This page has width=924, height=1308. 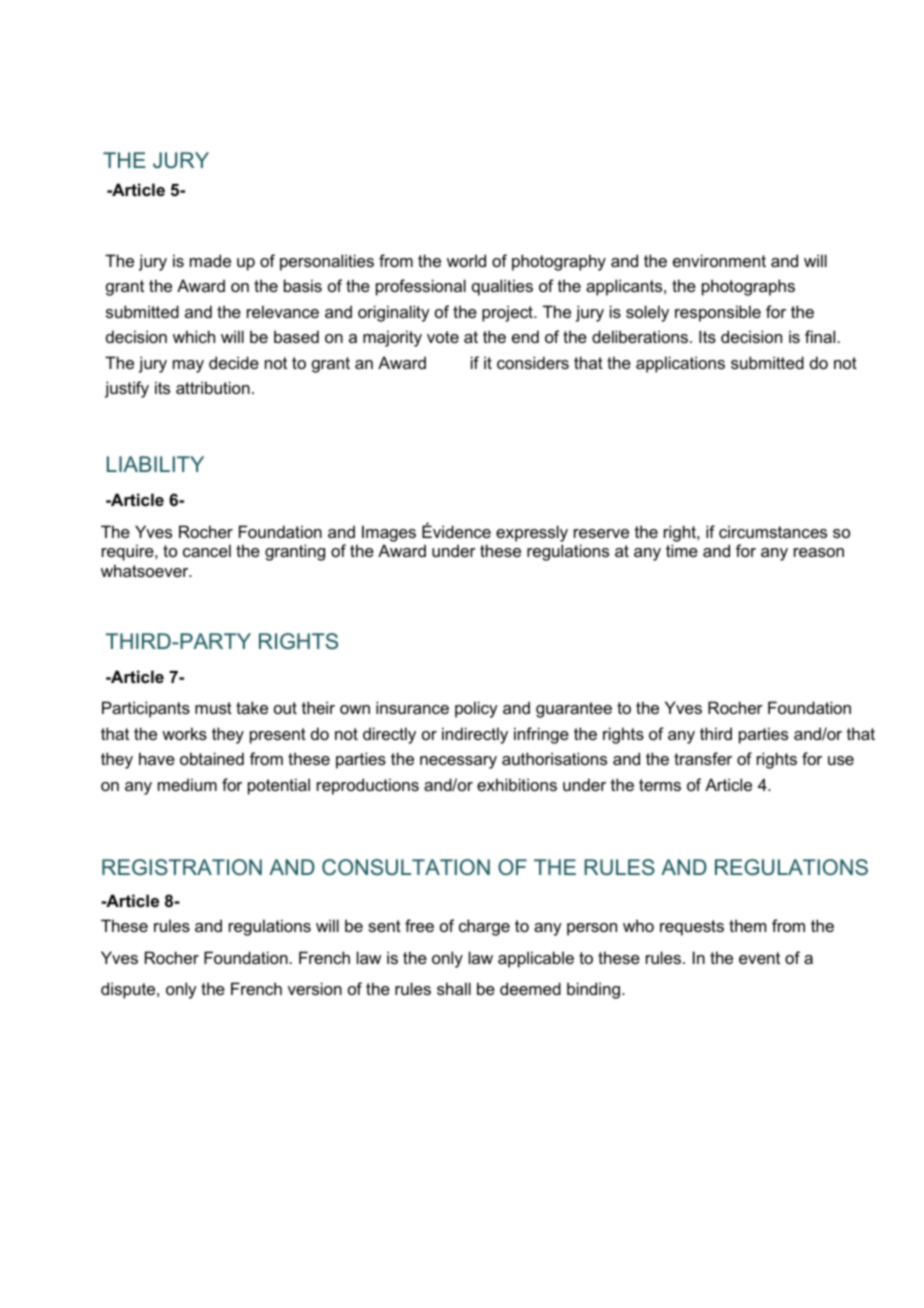 I want to click on made, so click(x=210, y=260).
